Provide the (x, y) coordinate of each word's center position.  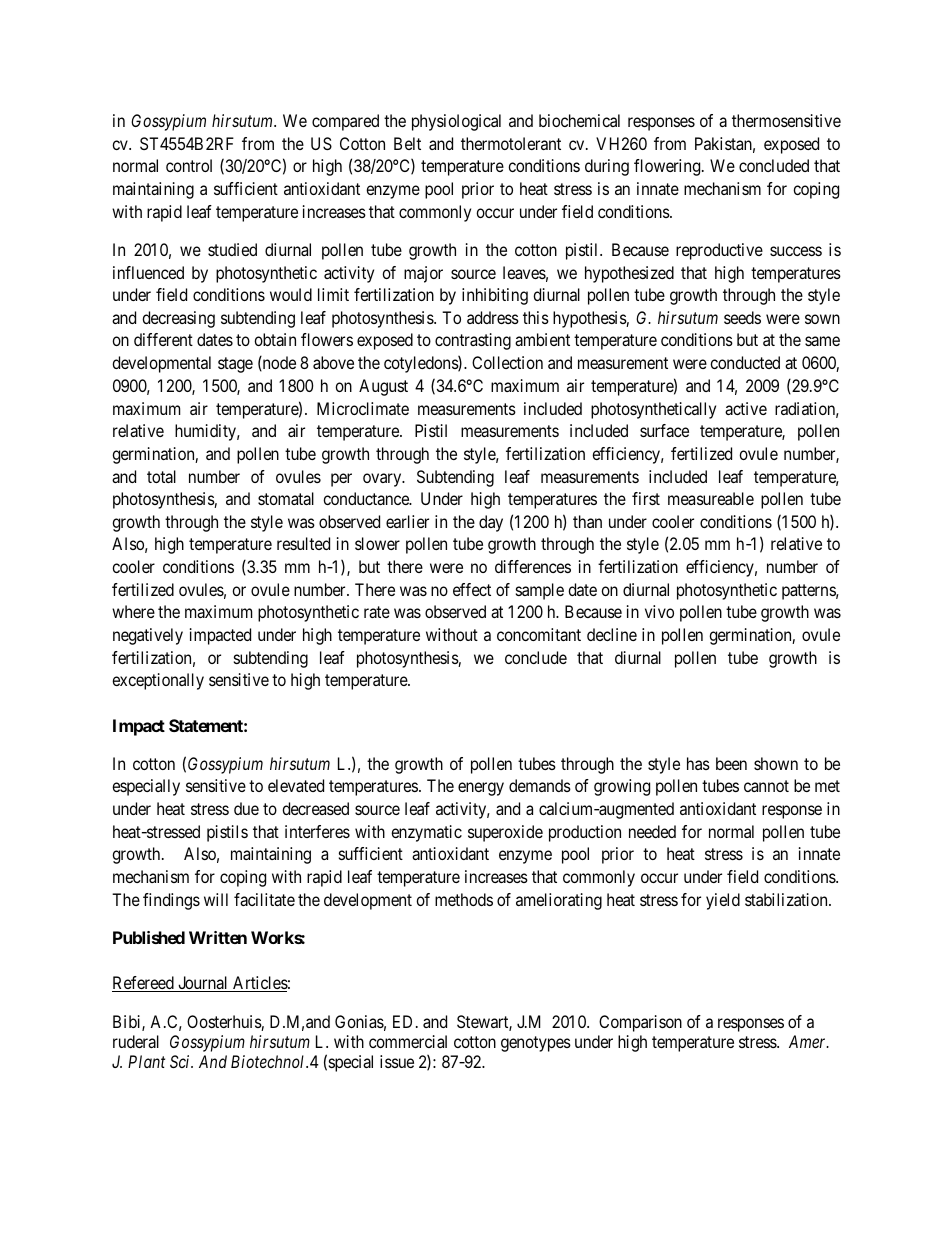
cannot (766, 786)
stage (235, 365)
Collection (507, 362)
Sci (181, 1061)
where (133, 611)
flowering (668, 167)
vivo (659, 611)
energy (481, 789)
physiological (456, 122)
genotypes (536, 1044)
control (189, 165)
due (246, 808)
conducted (745, 362)
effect (472, 589)
